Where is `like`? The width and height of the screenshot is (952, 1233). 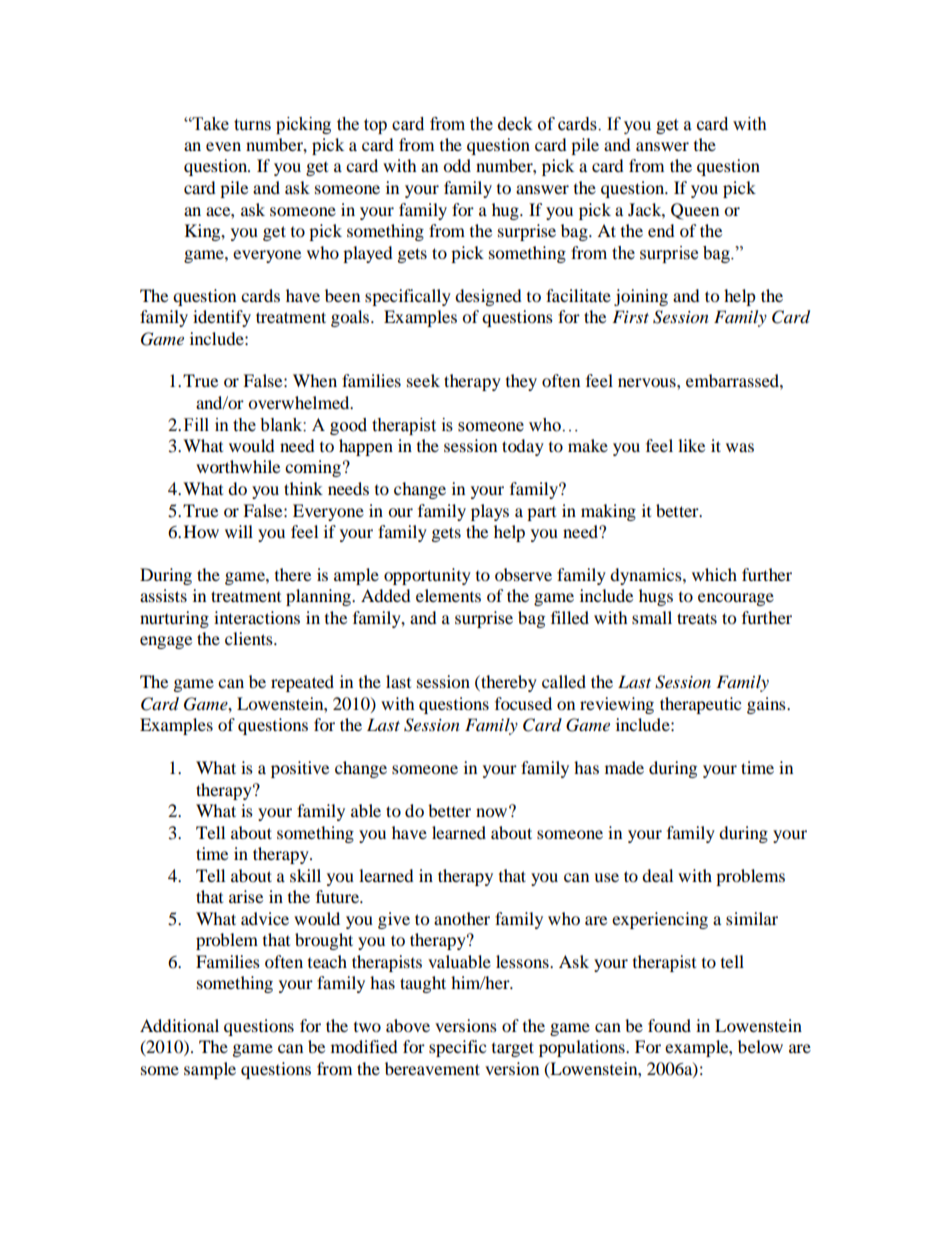
like is located at coordinates (691, 445).
